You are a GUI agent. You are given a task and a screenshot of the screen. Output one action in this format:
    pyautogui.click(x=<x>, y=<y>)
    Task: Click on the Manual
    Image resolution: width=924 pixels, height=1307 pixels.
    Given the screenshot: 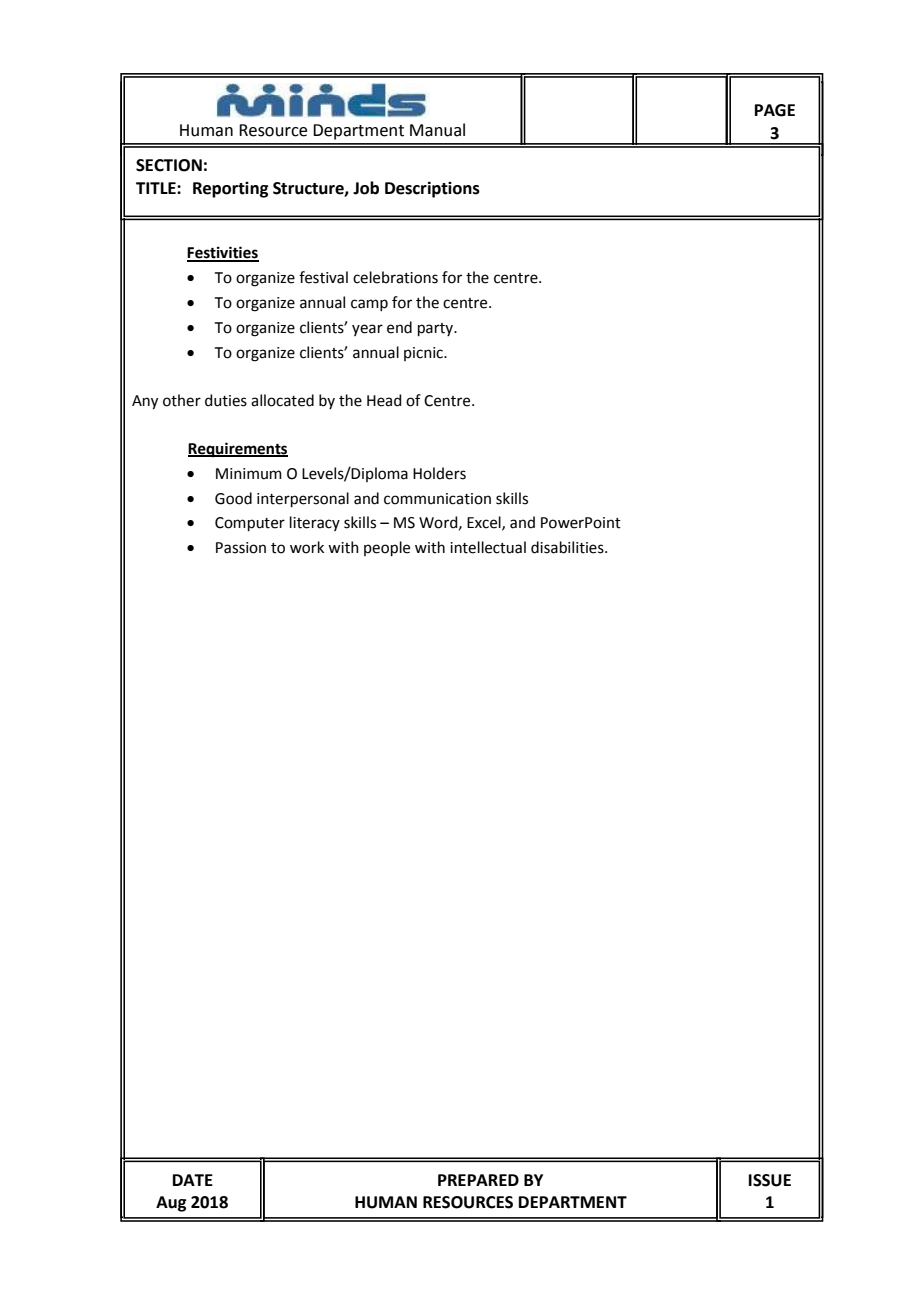 What is the action you would take?
    pyautogui.click(x=437, y=130)
